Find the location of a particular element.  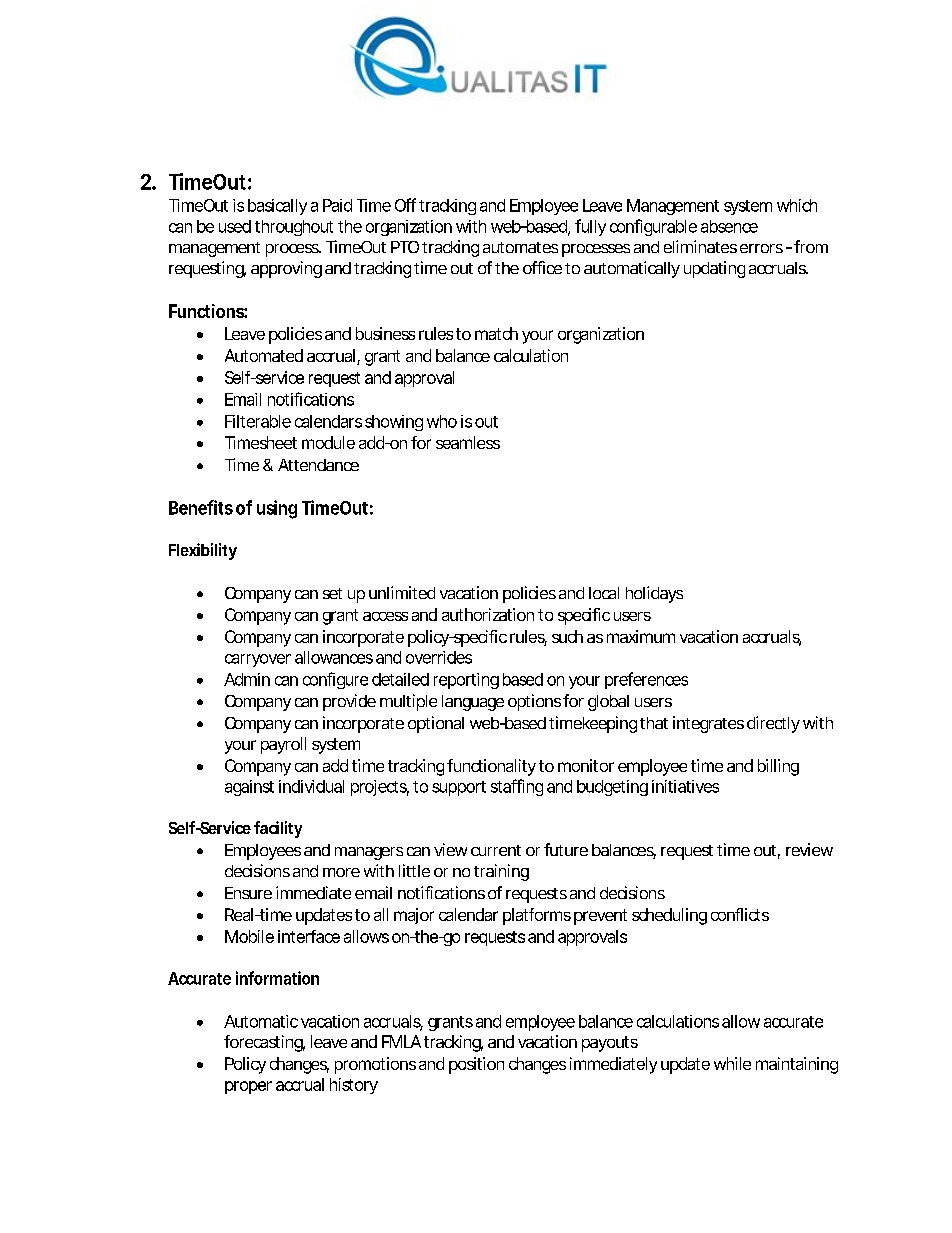

against is located at coordinates (249, 788).
